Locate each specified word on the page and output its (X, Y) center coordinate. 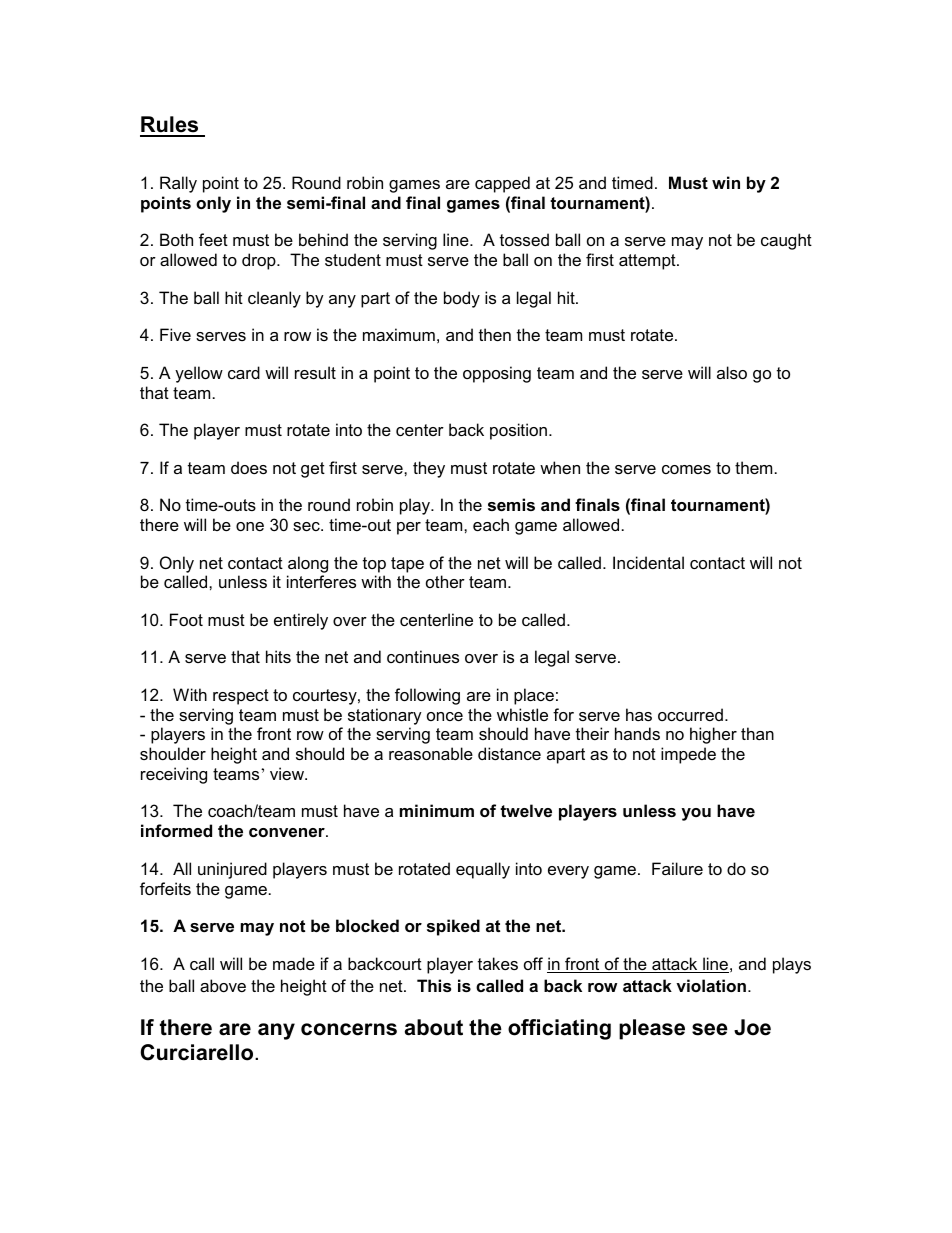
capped (502, 184)
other (445, 581)
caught (786, 241)
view (288, 773)
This (434, 985)
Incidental (648, 562)
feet (213, 239)
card (244, 372)
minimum (437, 810)
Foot (186, 619)
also (732, 372)
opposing (497, 374)
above (223, 985)
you (696, 814)
